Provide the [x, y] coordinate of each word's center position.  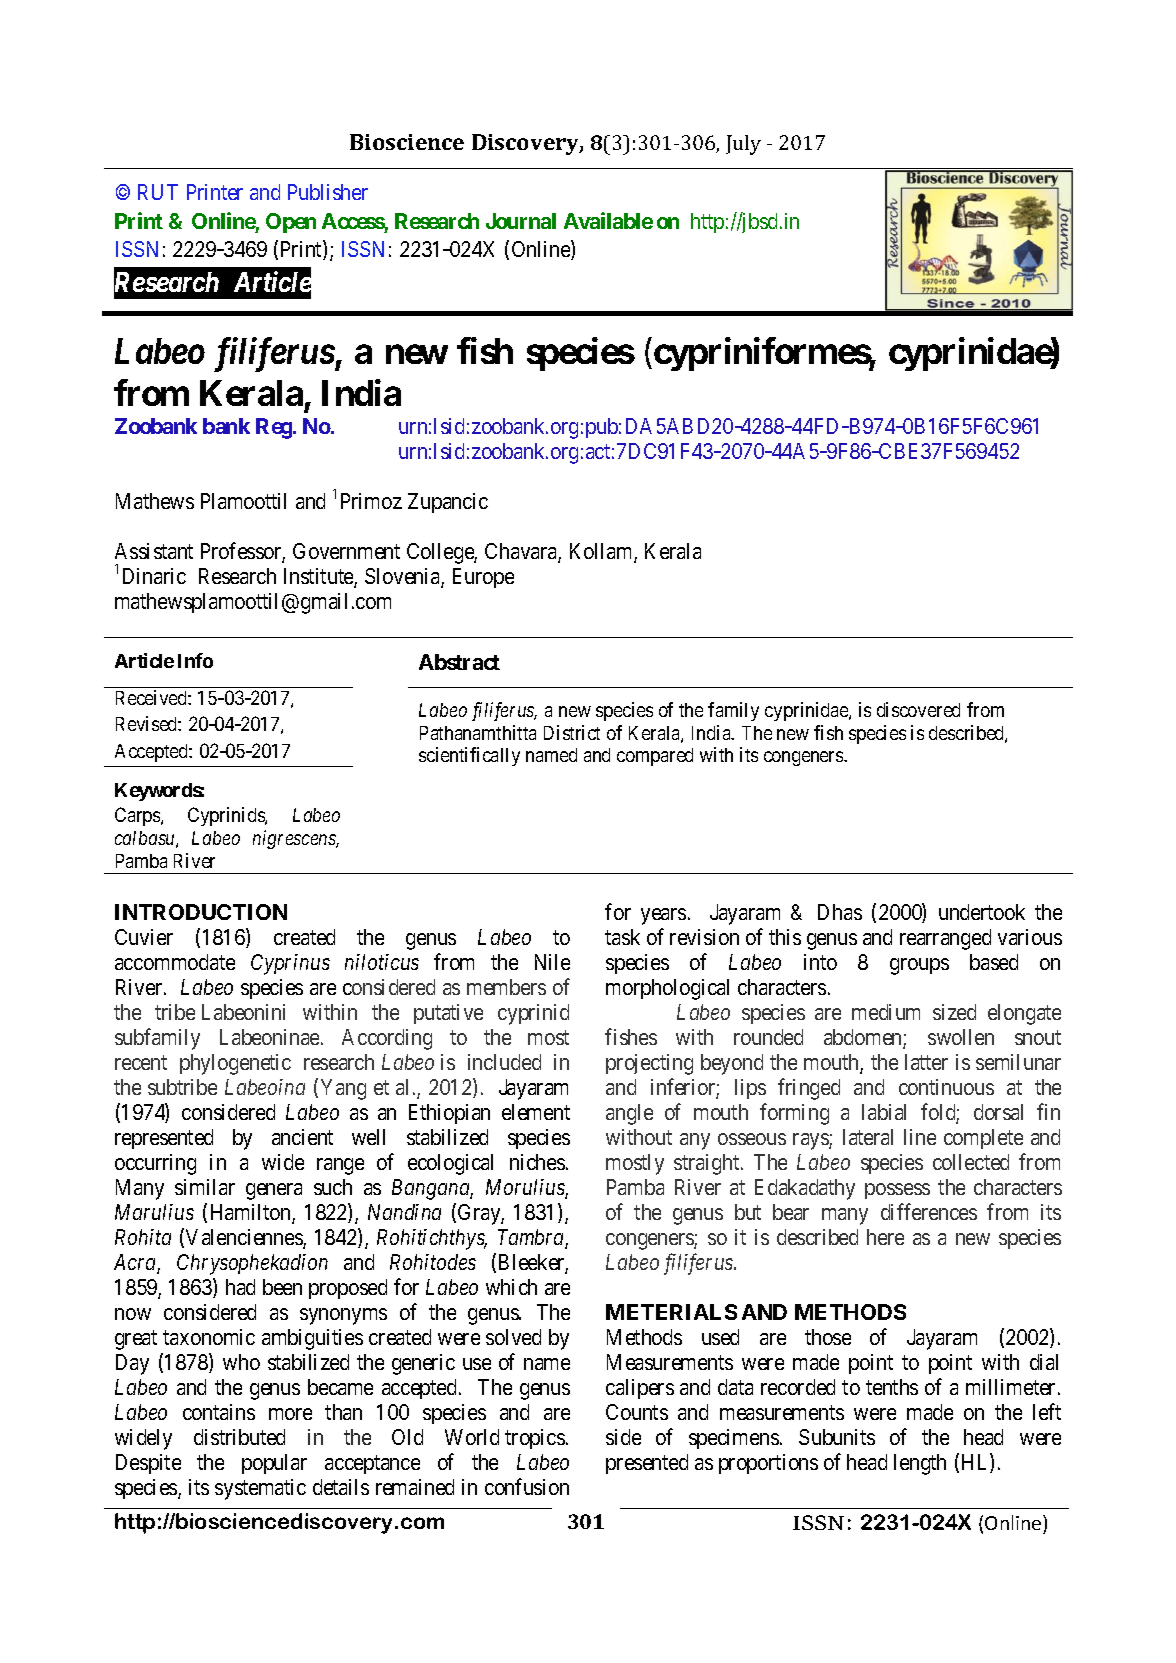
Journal [521, 221]
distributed [239, 1437]
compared [655, 757]
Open [291, 223]
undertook [982, 912]
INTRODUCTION [201, 912]
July [743, 145]
